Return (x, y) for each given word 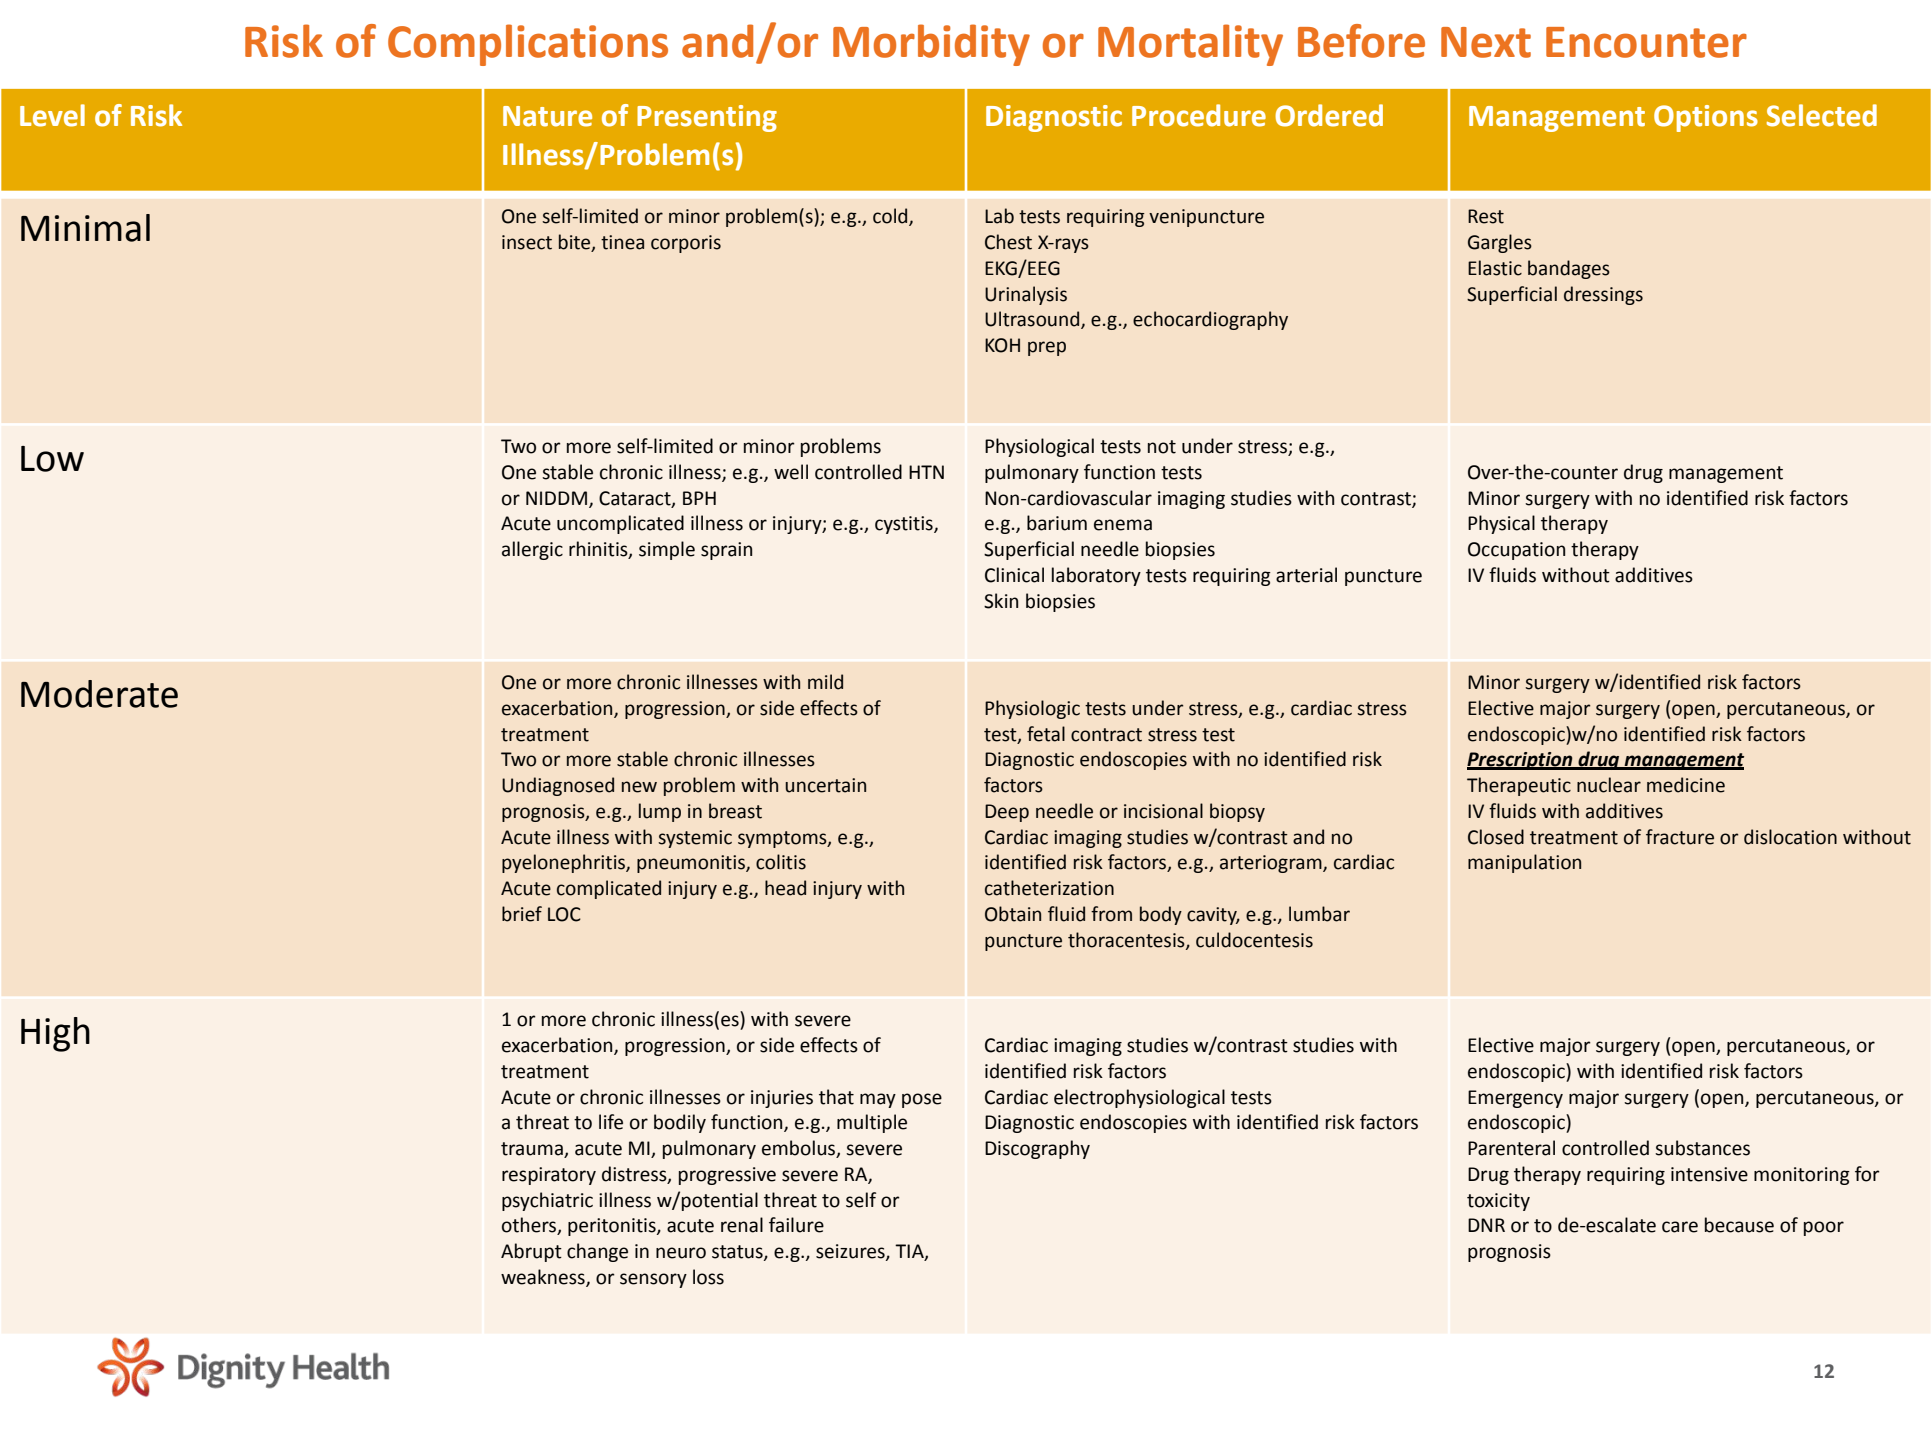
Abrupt (531, 1252)
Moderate (99, 694)
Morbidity (931, 45)
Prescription (1521, 761)
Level (52, 115)
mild (825, 682)
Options (1706, 118)
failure (796, 1225)
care (1680, 1227)
